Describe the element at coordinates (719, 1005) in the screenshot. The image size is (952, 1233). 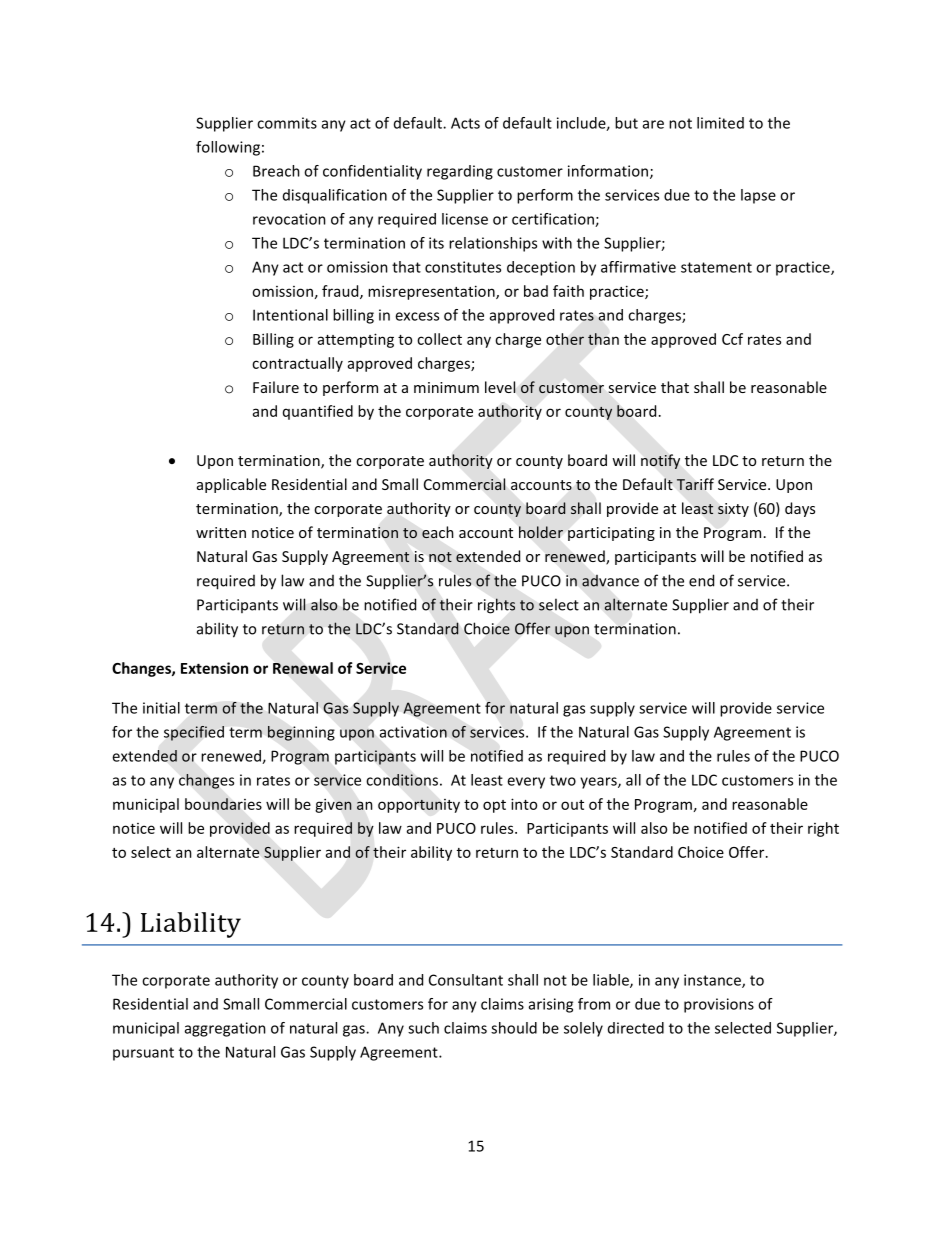
I see `provisions` at that location.
